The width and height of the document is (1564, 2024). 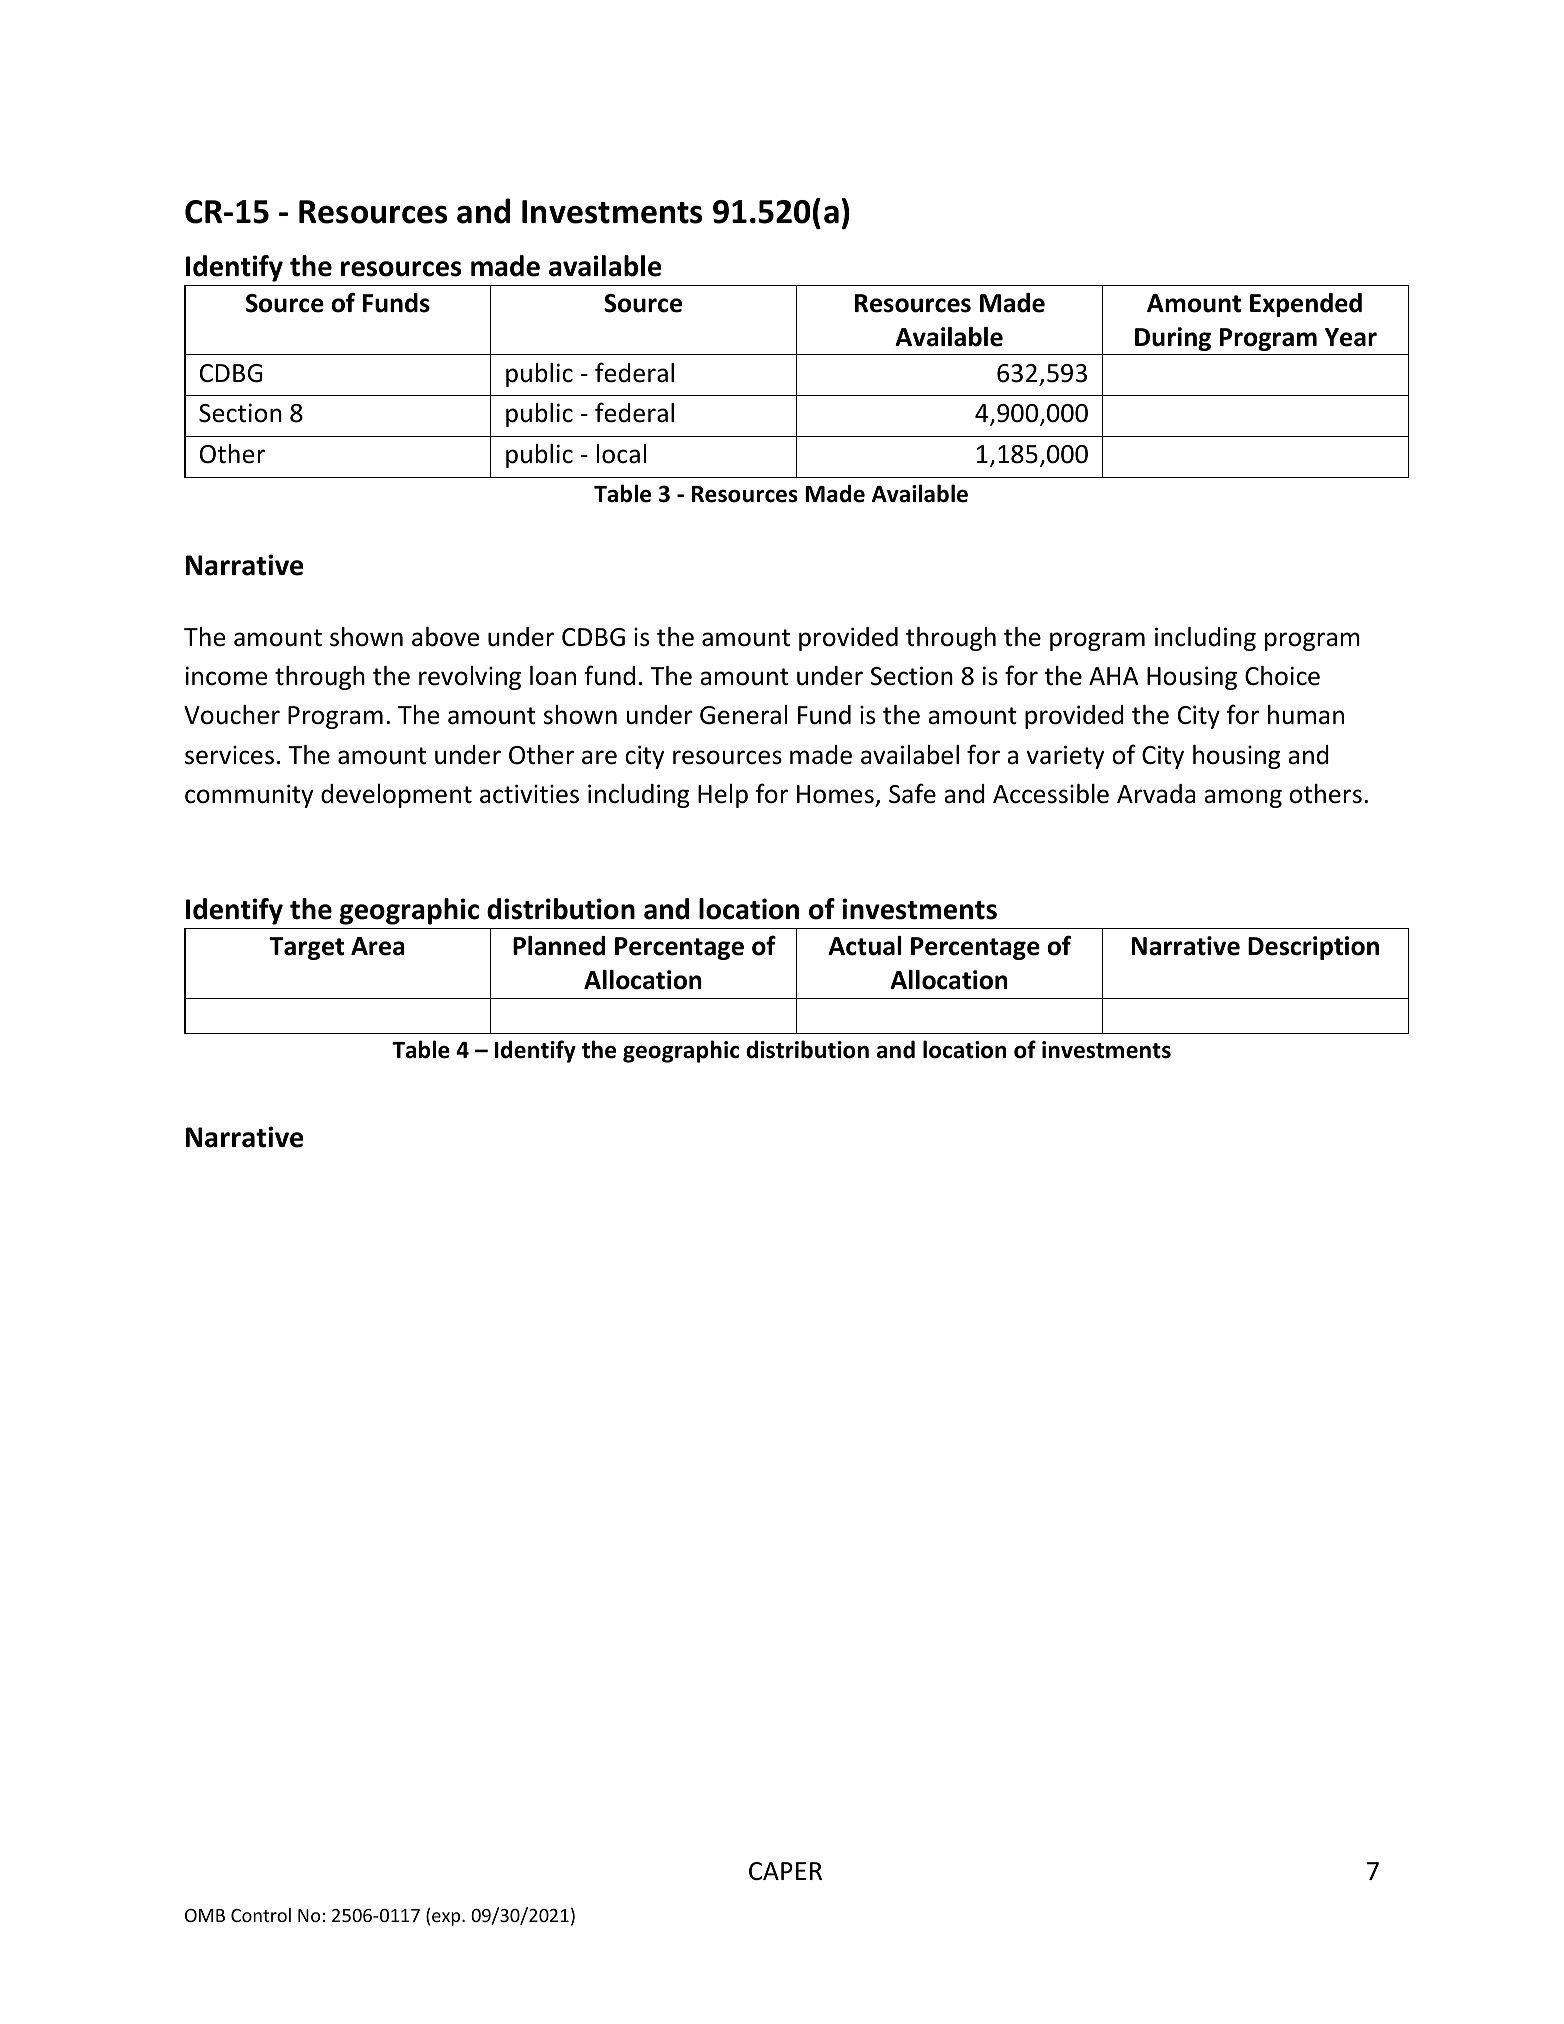 What do you see at coordinates (1313, 948) in the document?
I see `Description` at bounding box center [1313, 948].
